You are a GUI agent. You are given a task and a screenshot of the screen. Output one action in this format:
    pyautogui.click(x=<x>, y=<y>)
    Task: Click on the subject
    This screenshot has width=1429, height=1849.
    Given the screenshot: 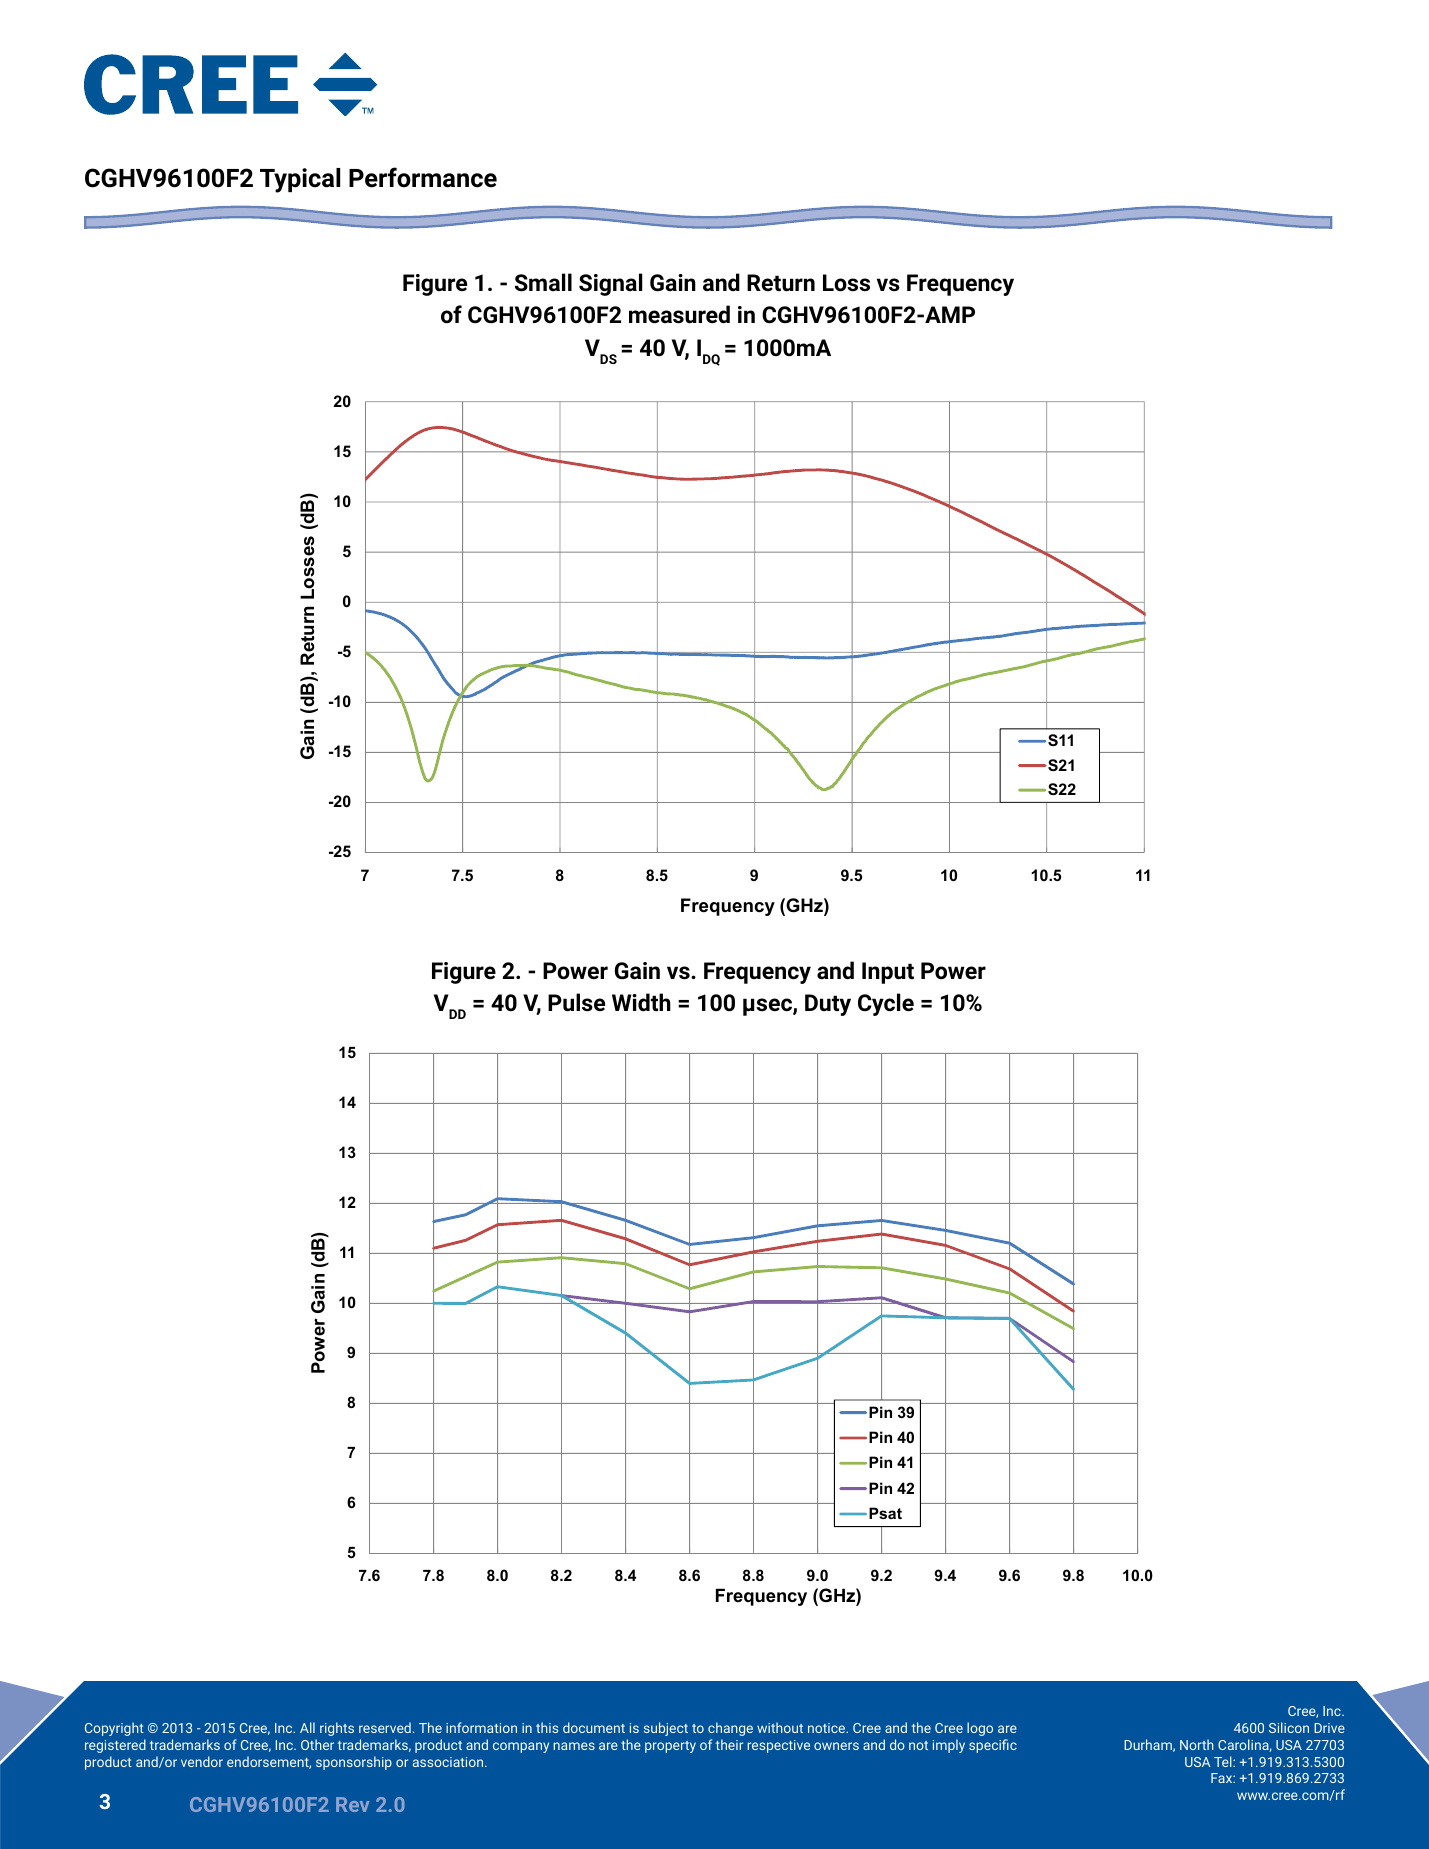 What is the action you would take?
    pyautogui.click(x=666, y=1729)
